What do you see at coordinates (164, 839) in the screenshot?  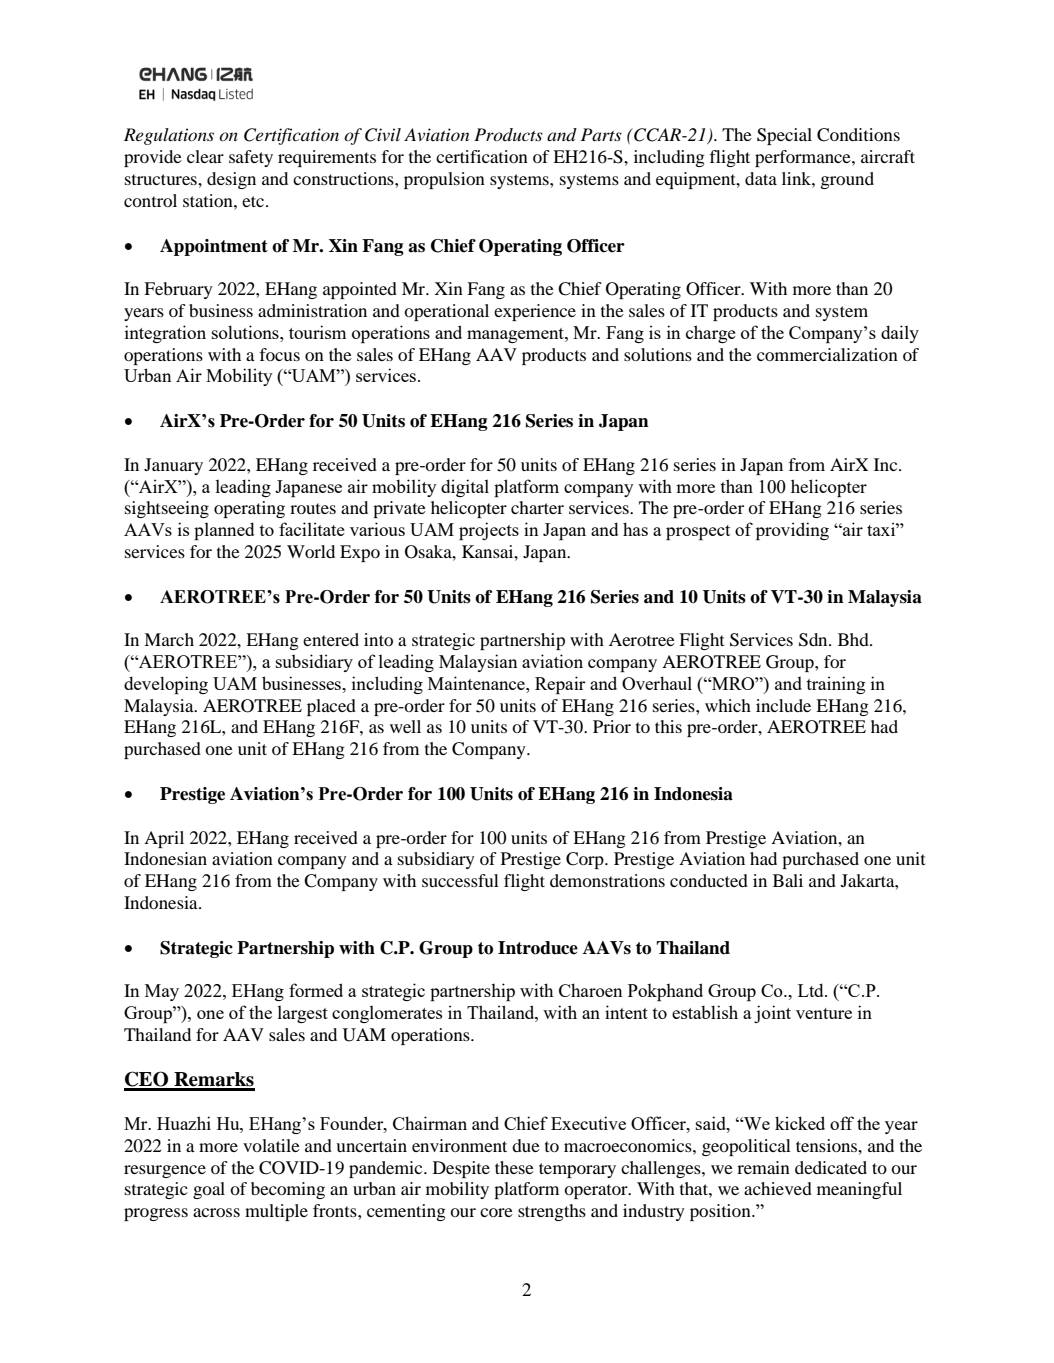 I see `April` at bounding box center [164, 839].
